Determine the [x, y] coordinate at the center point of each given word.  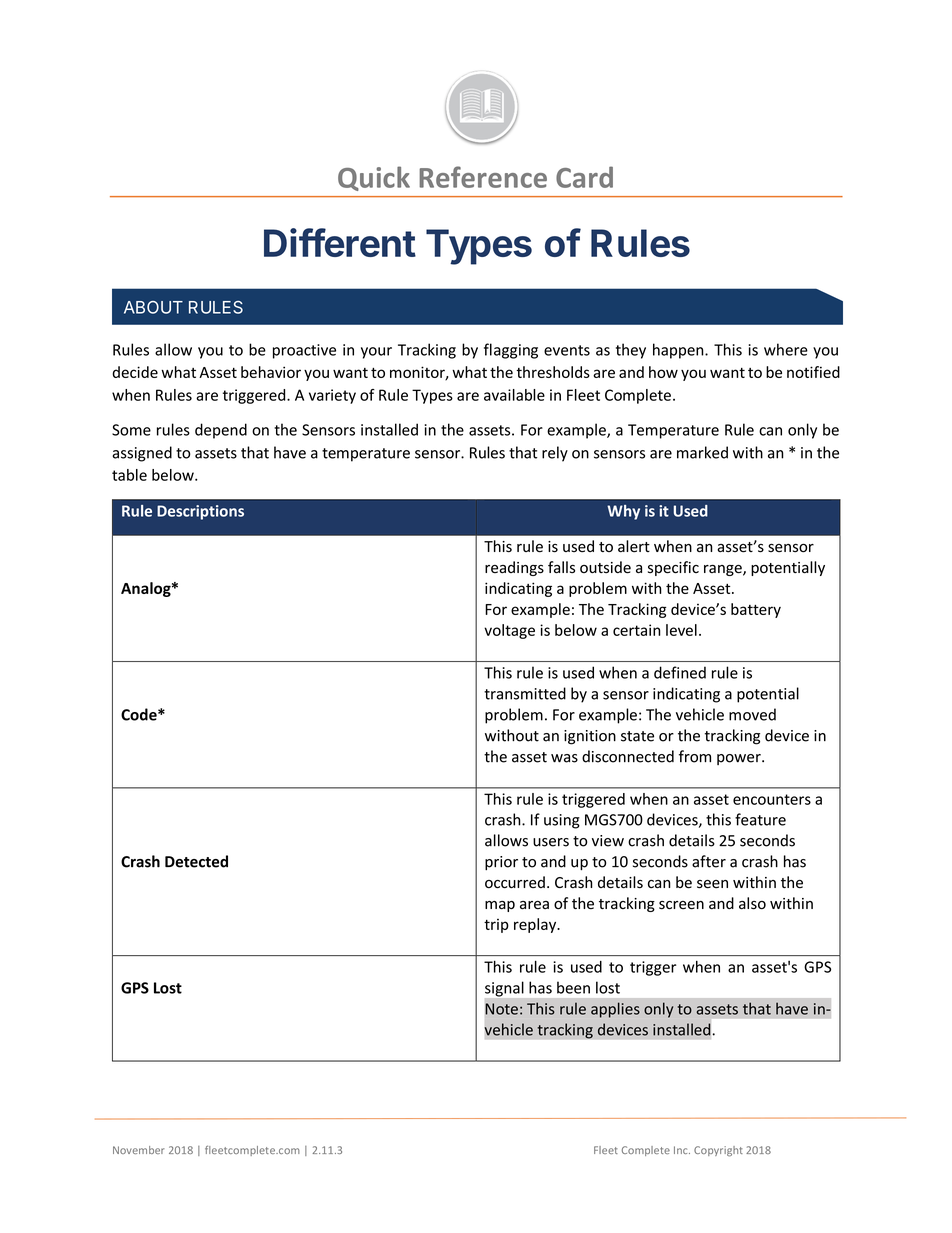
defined [680, 672]
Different [340, 242]
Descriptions [200, 512]
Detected [196, 861]
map [500, 906]
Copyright [718, 1151]
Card [584, 177]
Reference [483, 177]
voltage [509, 631]
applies [615, 1010]
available [514, 395]
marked [702, 452]
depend [221, 431]
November [139, 1150]
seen [712, 884]
